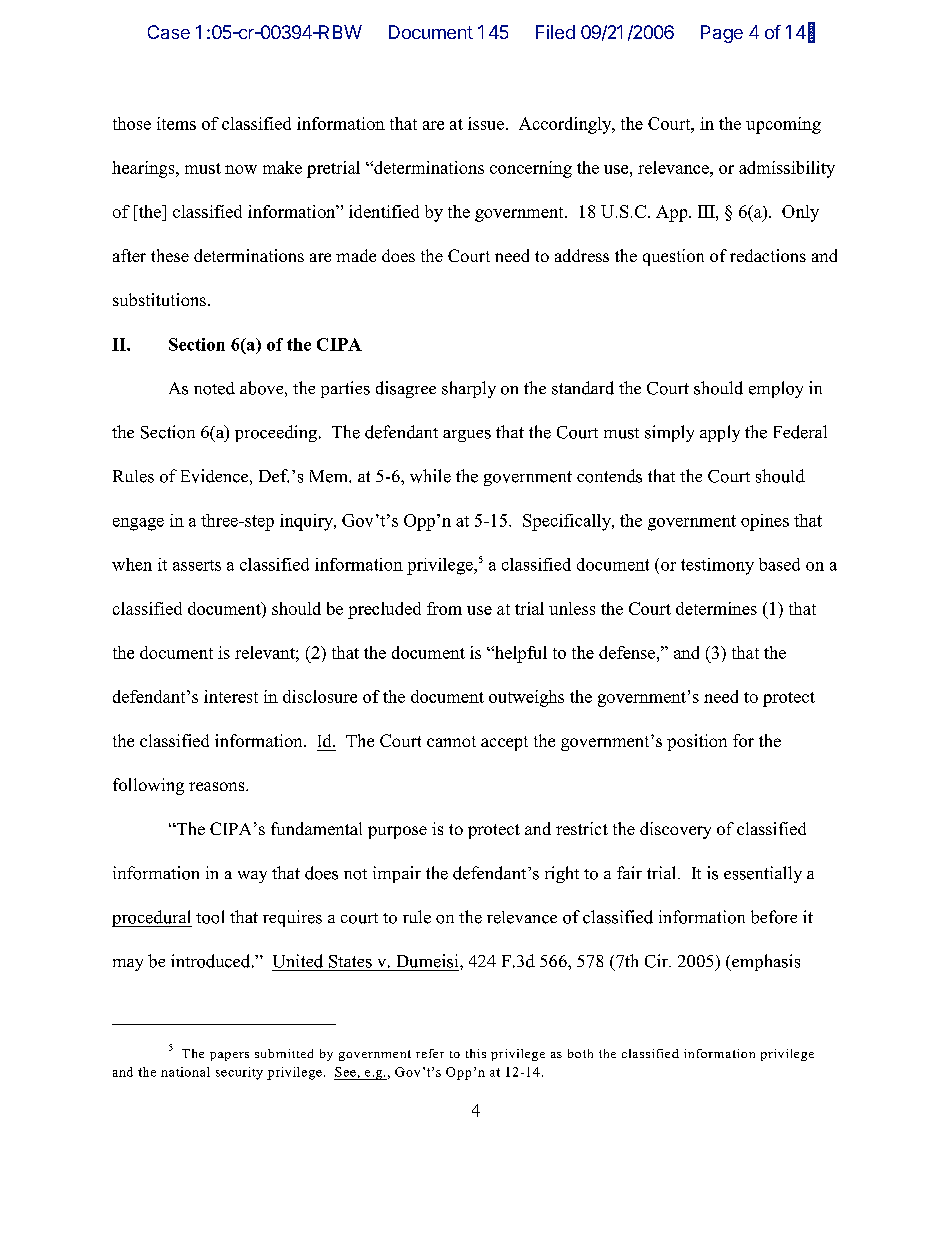  What do you see at coordinates (229, 1056) in the page?
I see `papers` at bounding box center [229, 1056].
